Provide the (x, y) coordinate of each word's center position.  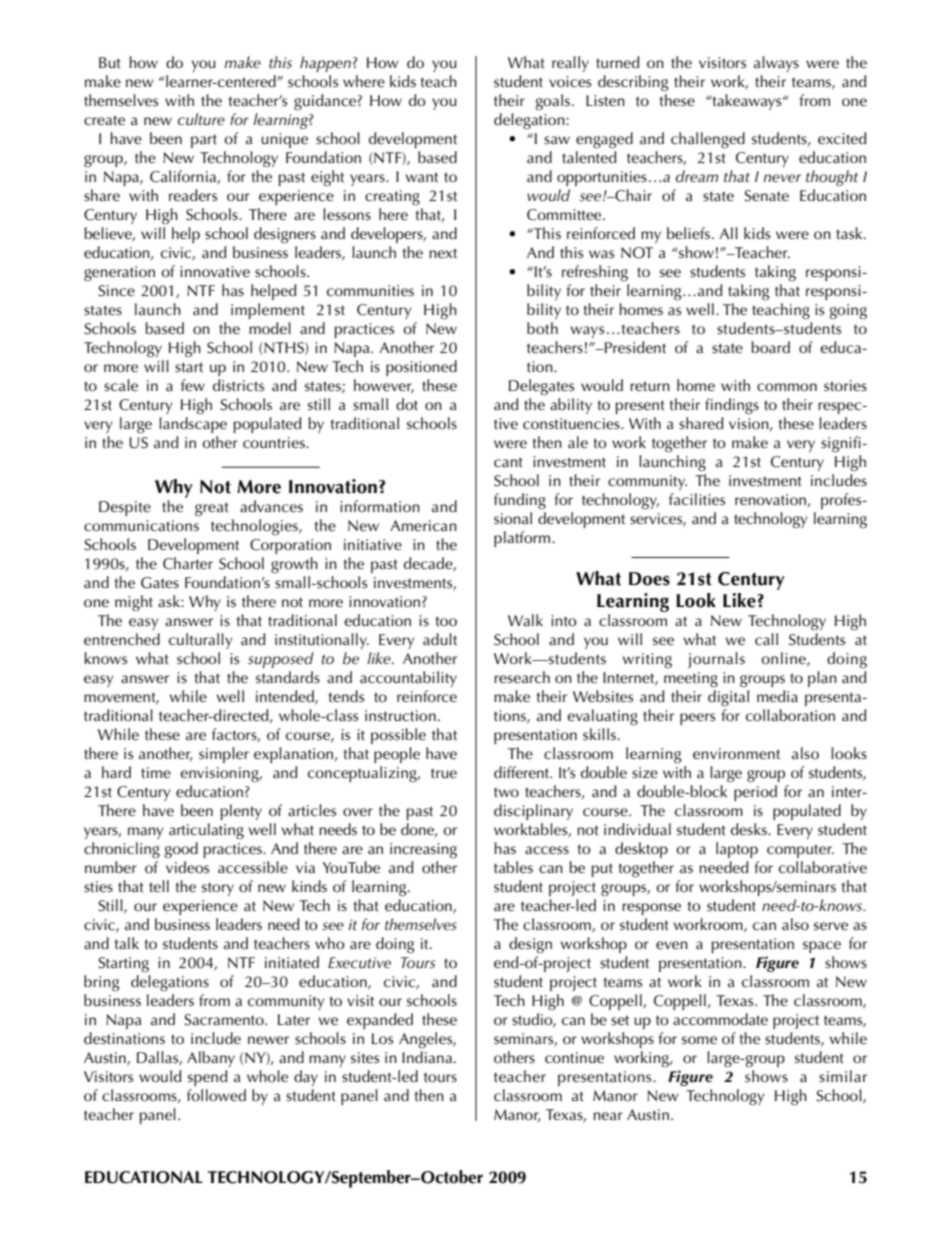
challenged (708, 140)
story (218, 889)
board (771, 347)
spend (207, 1078)
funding (520, 501)
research (522, 677)
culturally (200, 641)
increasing (423, 851)
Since (116, 291)
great (212, 509)
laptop (737, 850)
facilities (697, 499)
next (443, 253)
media (777, 696)
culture (201, 119)
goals (553, 102)
